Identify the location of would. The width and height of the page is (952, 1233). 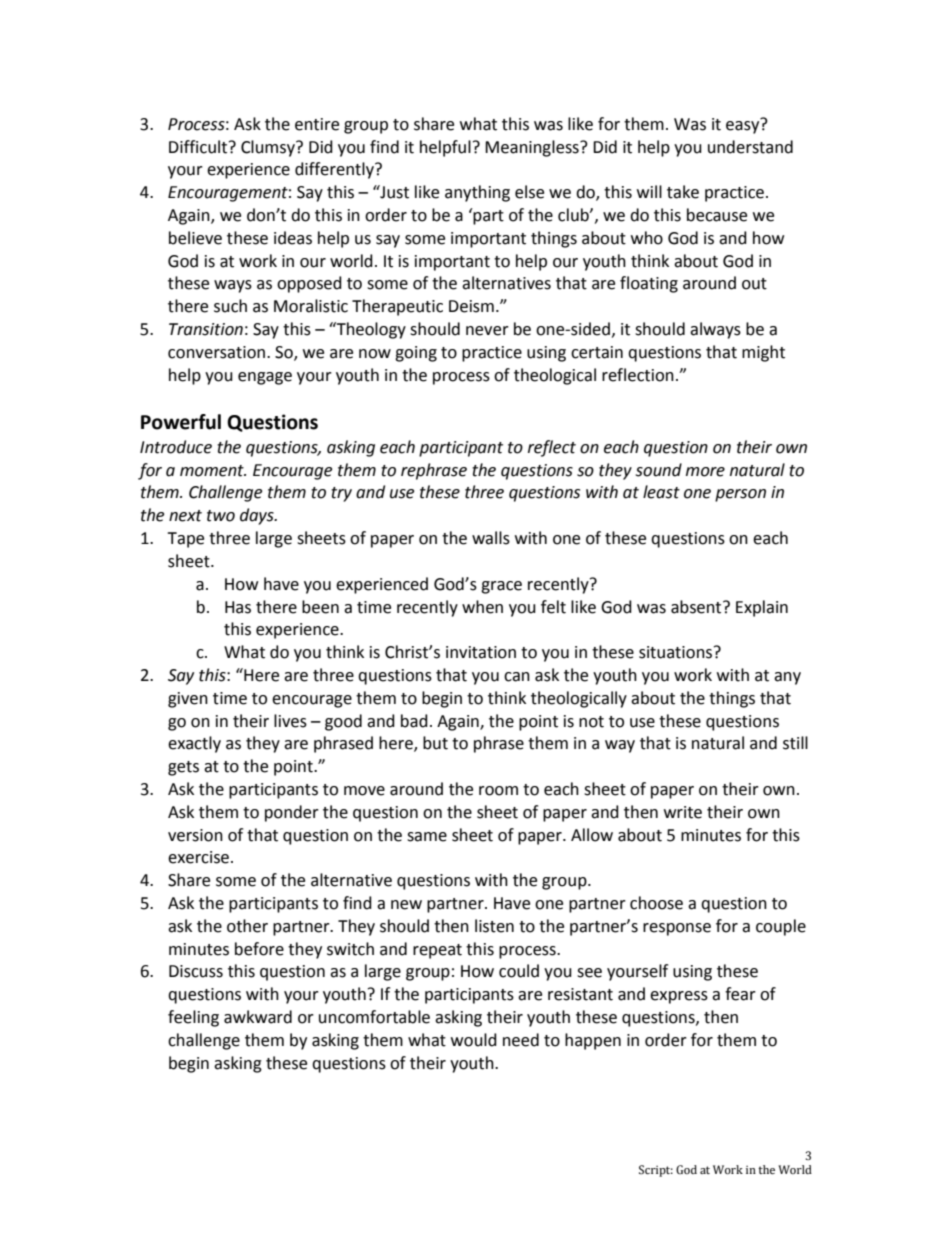
(474, 1040).
